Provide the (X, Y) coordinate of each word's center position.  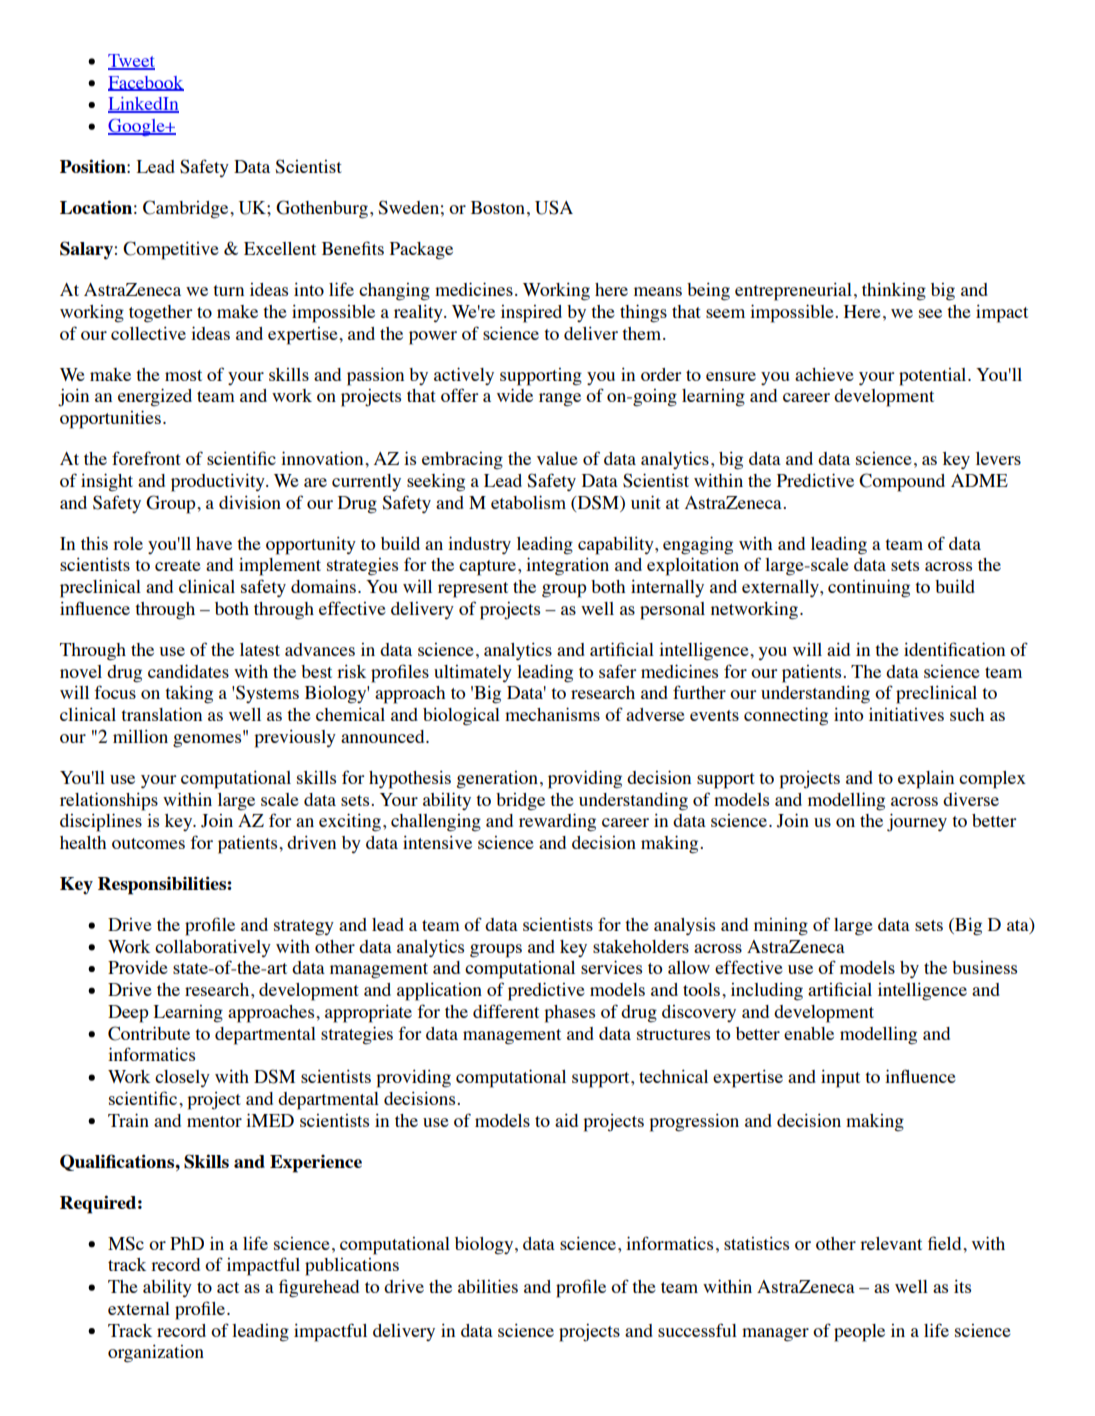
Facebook (146, 83)
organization (156, 1353)
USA (554, 207)
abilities (488, 1286)
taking (189, 694)
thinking (894, 291)
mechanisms (552, 714)
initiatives (906, 714)
